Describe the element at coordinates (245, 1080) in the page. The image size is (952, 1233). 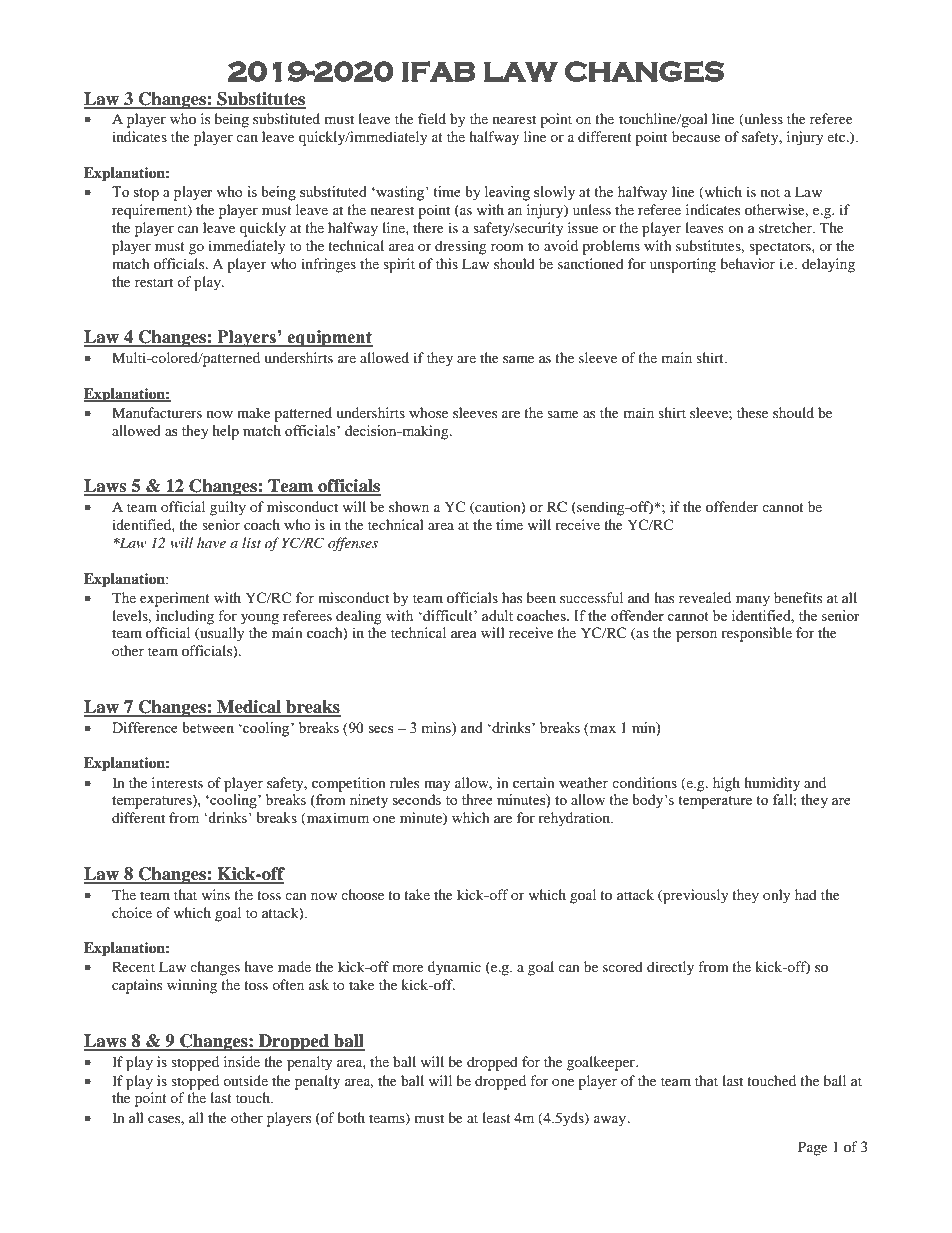
I see `outside` at that location.
